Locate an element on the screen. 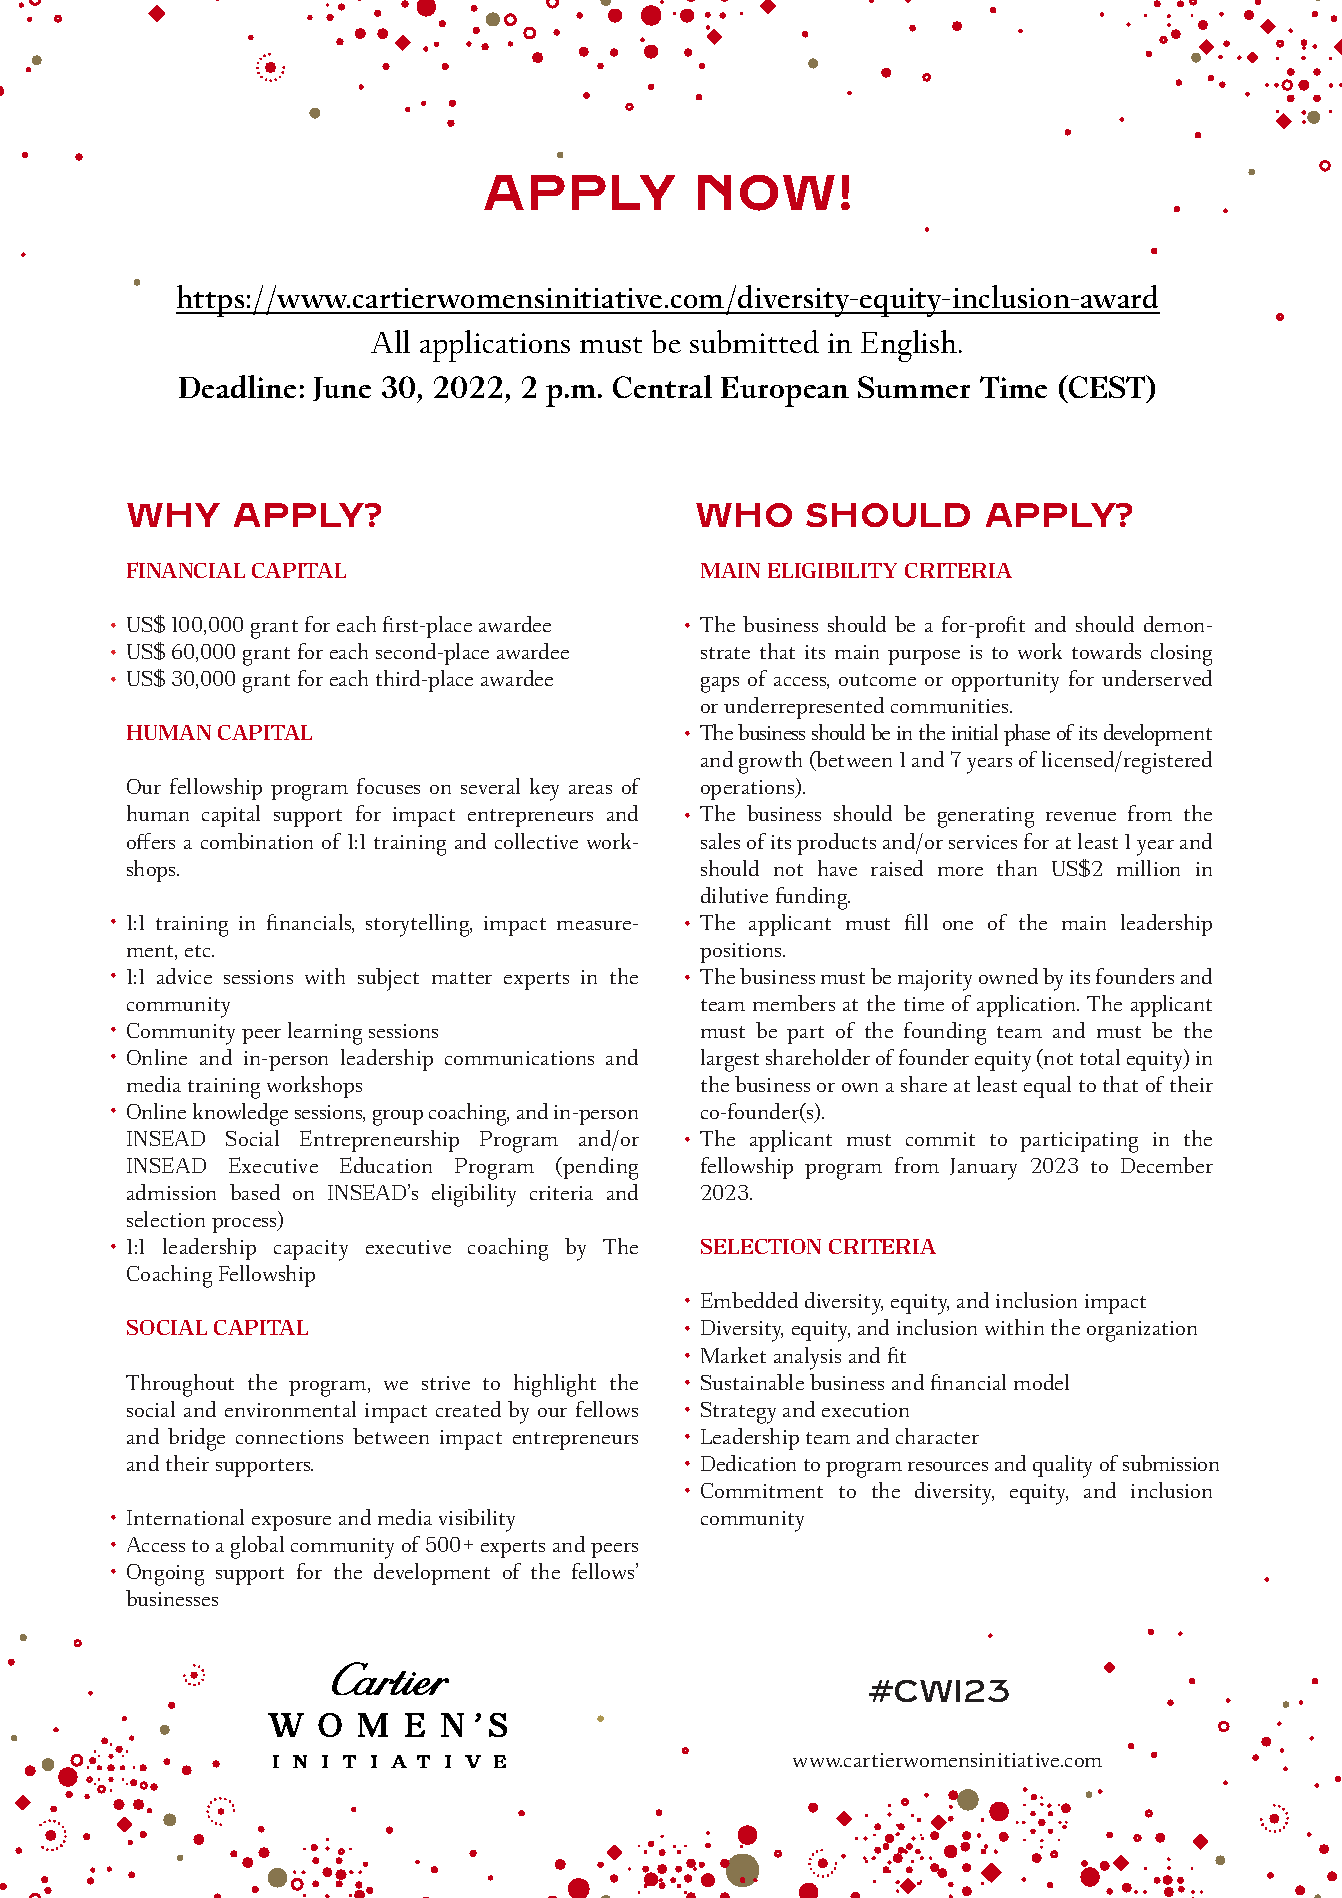 The image size is (1342, 1898). Dedication is located at coordinates (748, 1463).
